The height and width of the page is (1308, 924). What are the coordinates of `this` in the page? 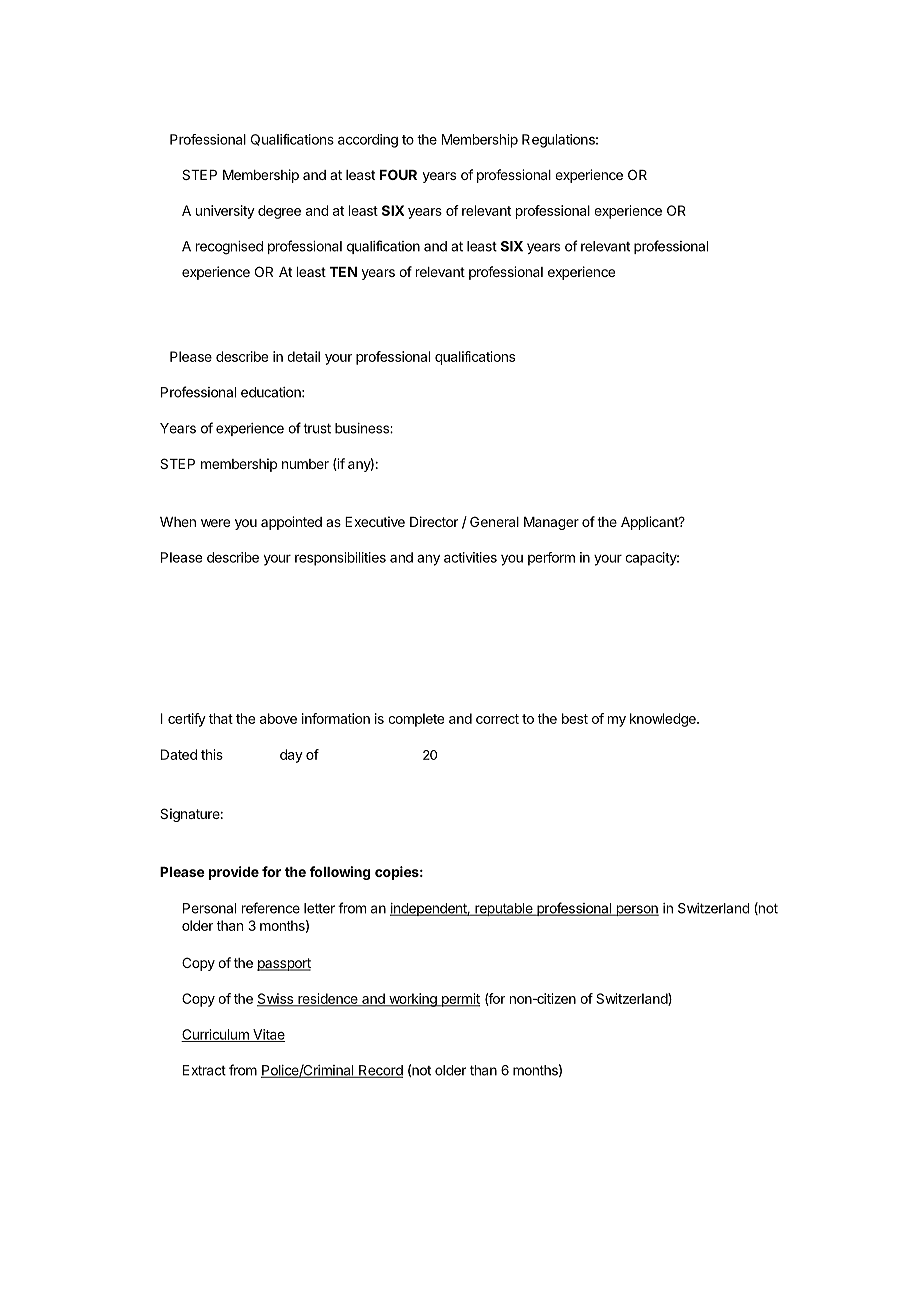 It's located at (212, 754).
